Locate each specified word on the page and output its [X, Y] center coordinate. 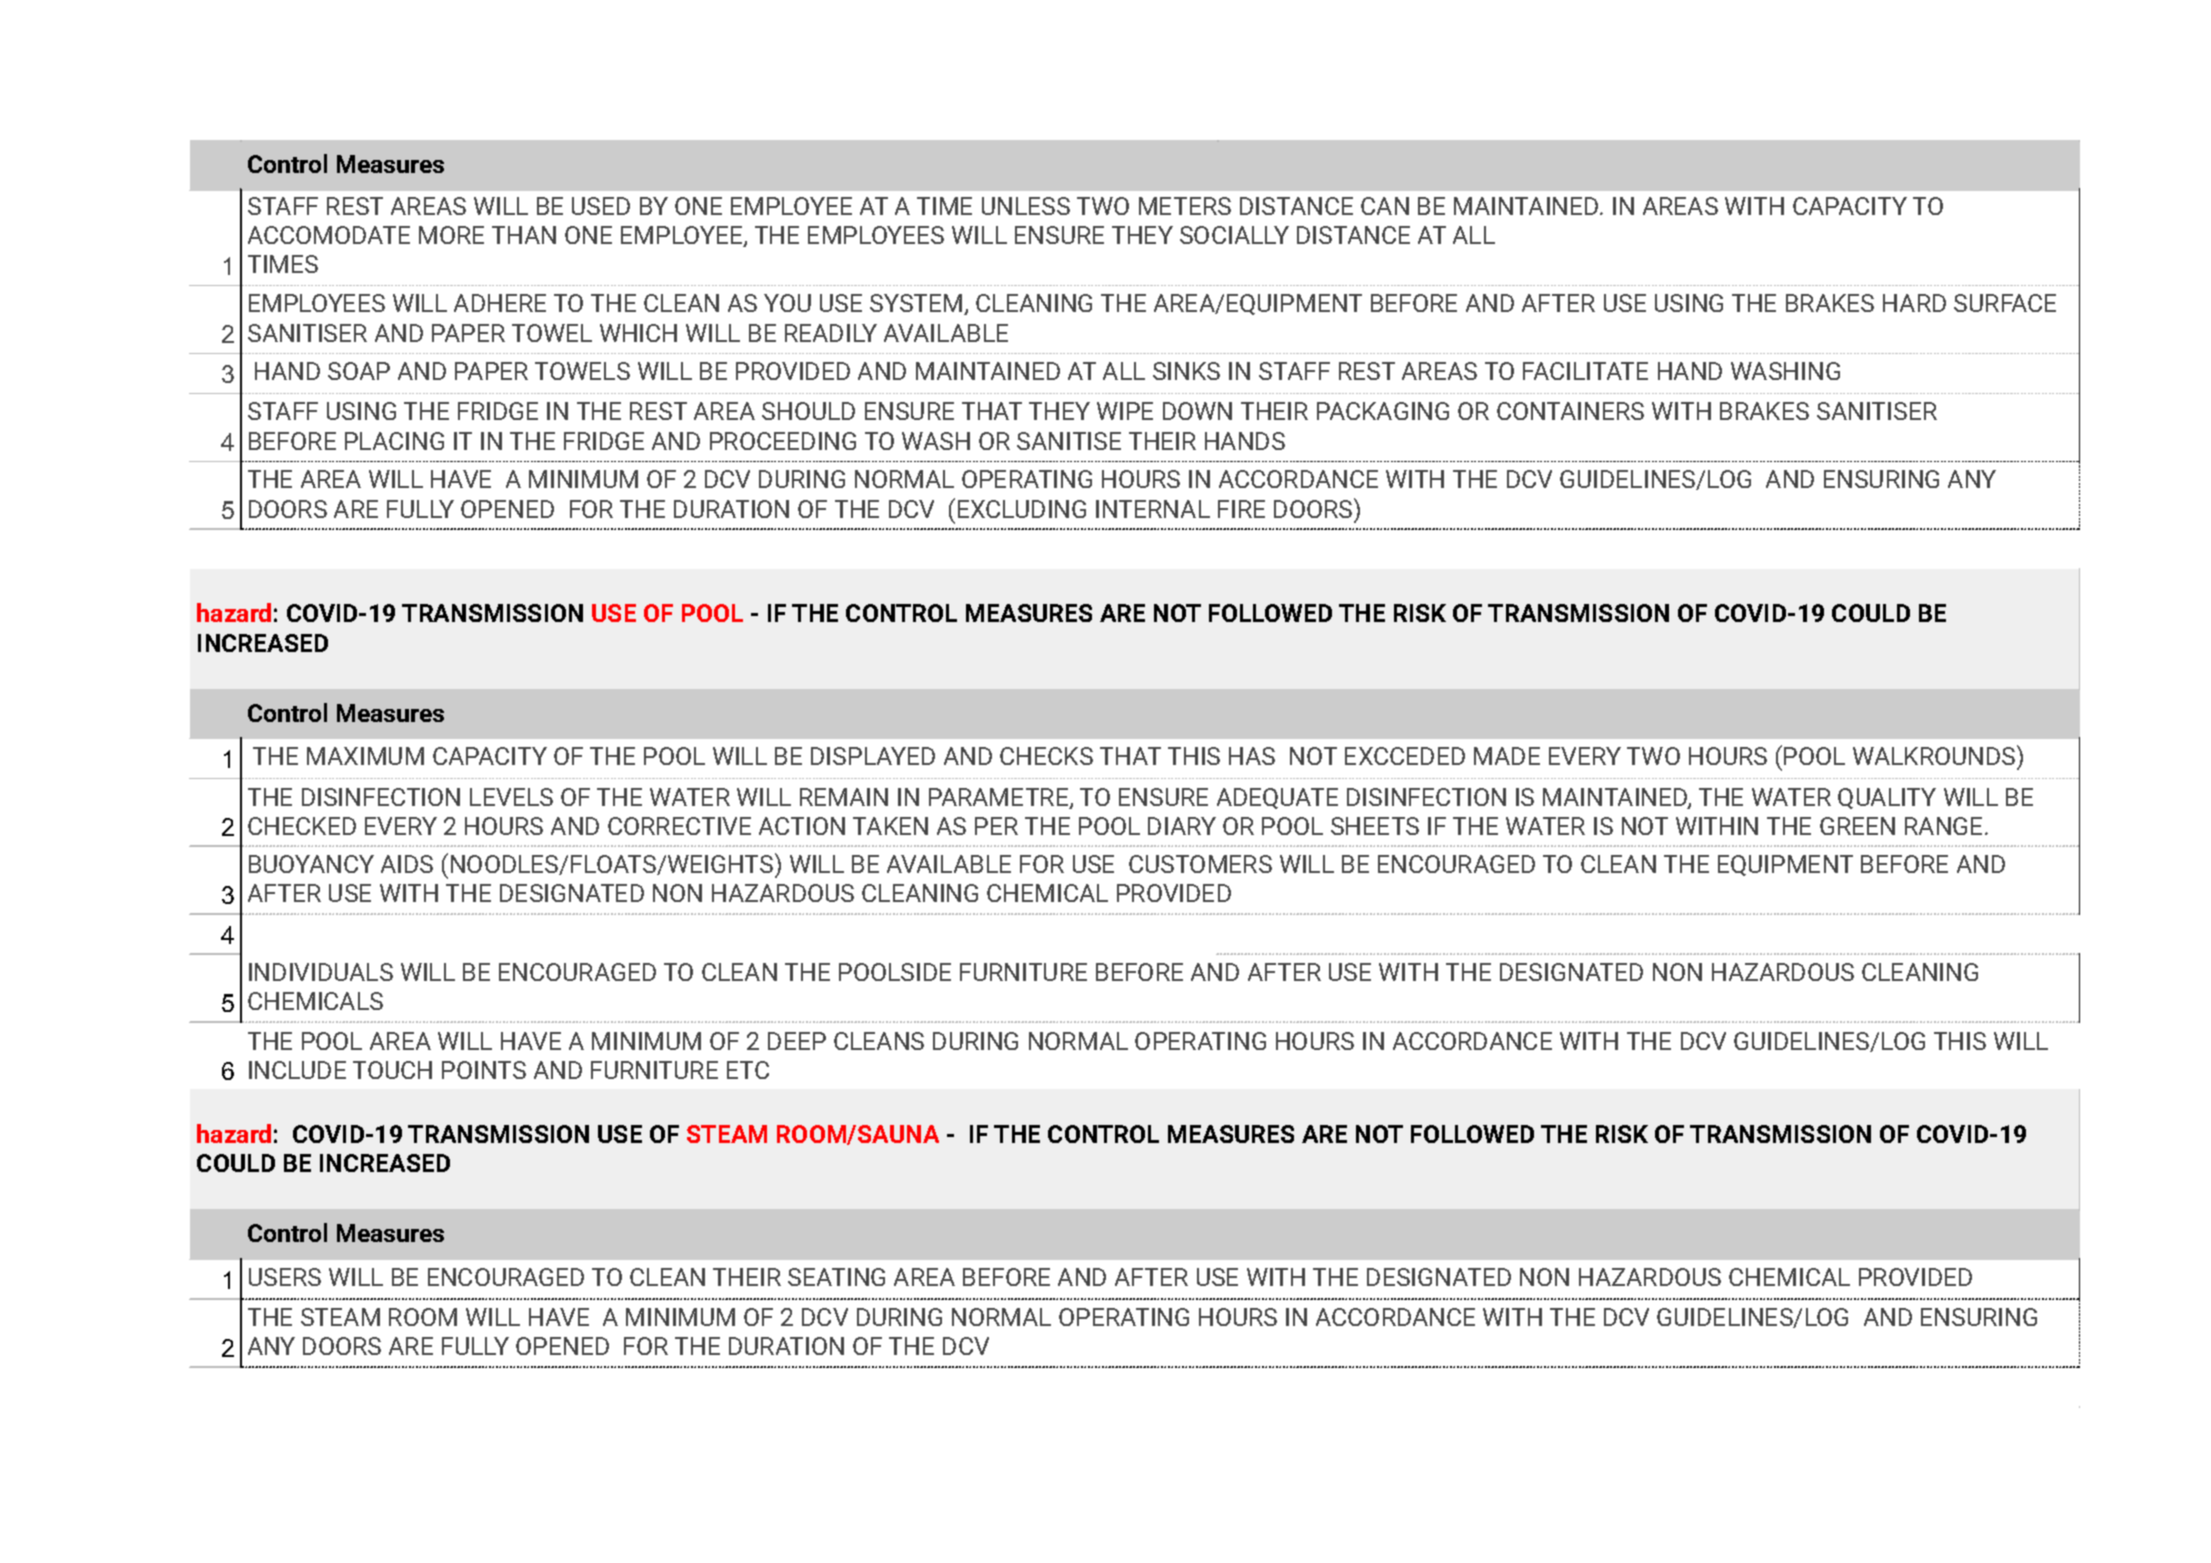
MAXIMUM [365, 756]
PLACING [394, 441]
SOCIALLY [1234, 235]
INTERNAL [1153, 509]
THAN [524, 235]
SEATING [836, 1277]
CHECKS [1046, 756]
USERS [285, 1277]
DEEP [797, 1041]
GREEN [1857, 826]
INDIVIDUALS [321, 972]
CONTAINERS [1570, 411]
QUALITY [1887, 798]
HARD [1914, 303]
